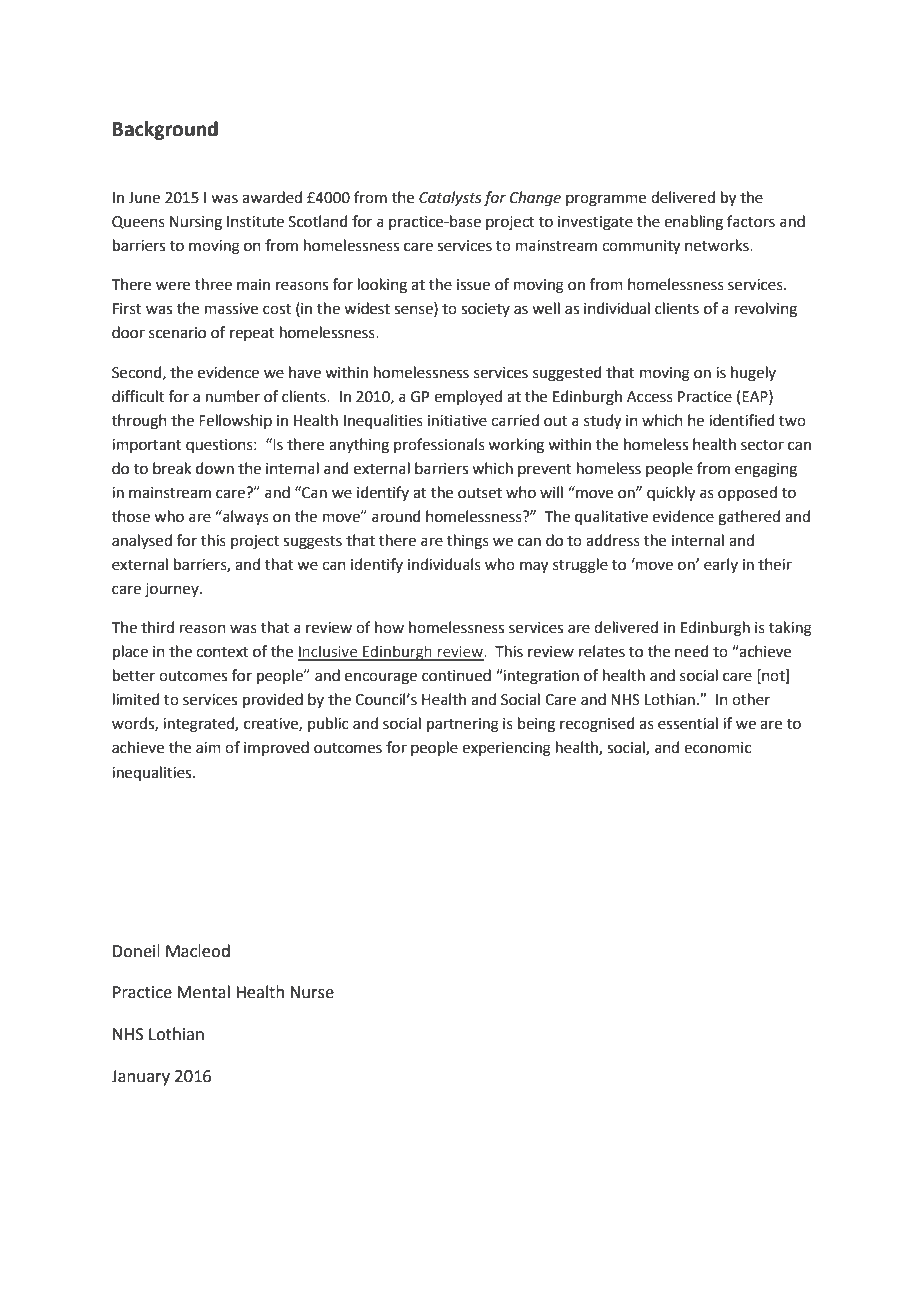 The width and height of the screenshot is (924, 1308). Describe the element at coordinates (693, 223) in the screenshot. I see `enabling` at that location.
